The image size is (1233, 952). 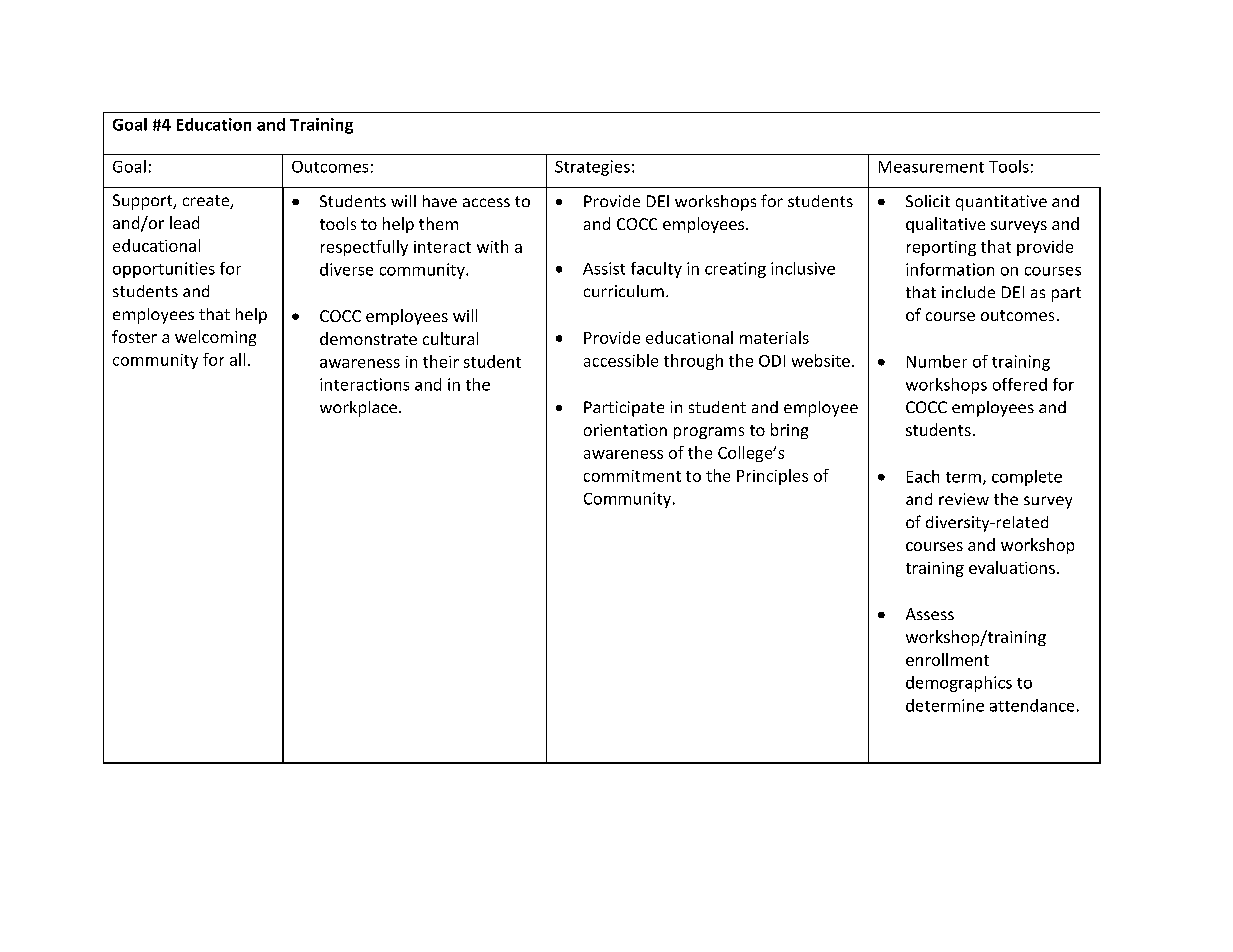 What do you see at coordinates (144, 202) in the page?
I see `Support` at bounding box center [144, 202].
